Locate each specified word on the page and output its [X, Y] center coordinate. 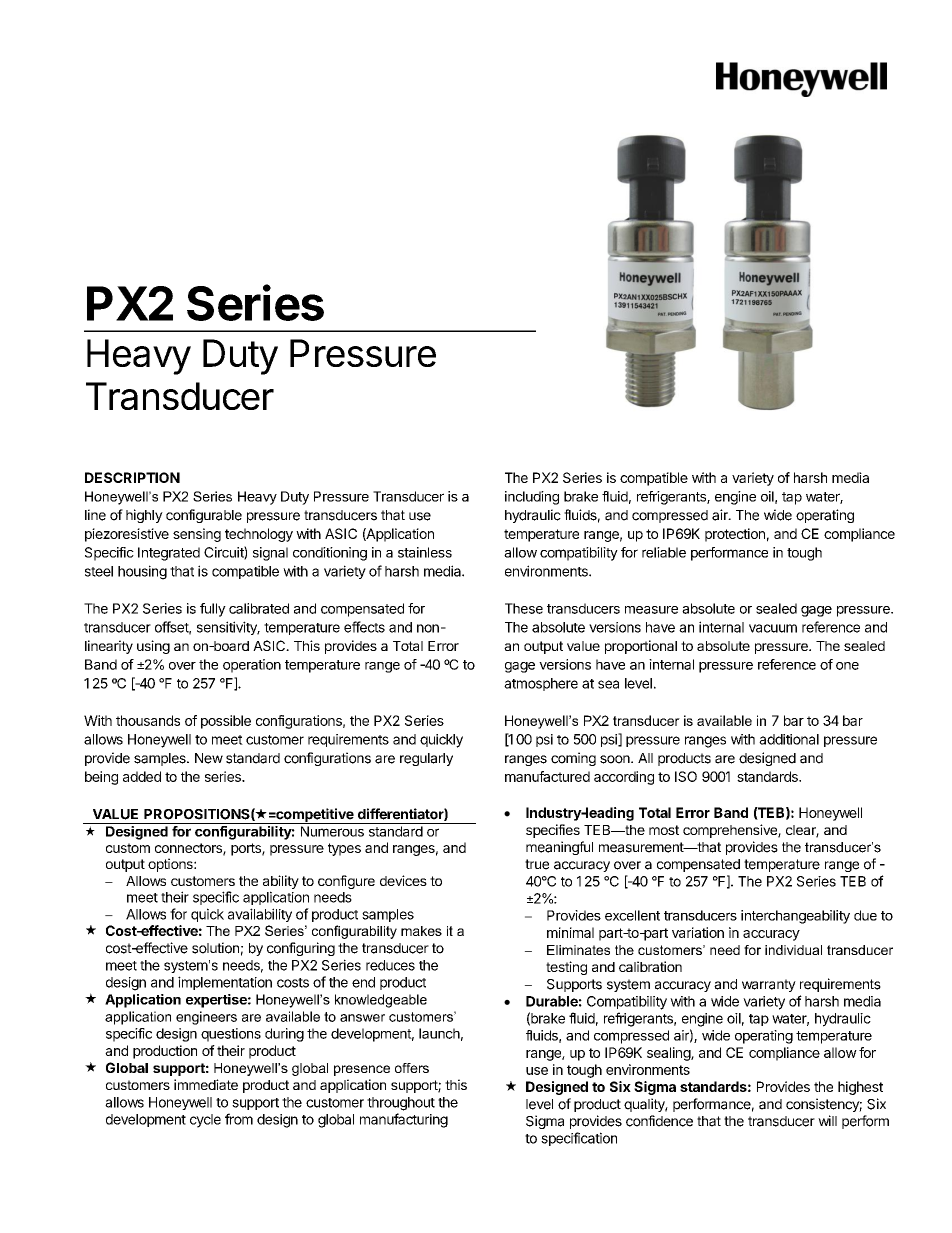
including [532, 498]
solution [215, 948]
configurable [204, 516]
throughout [401, 1104]
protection [735, 535]
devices [403, 880]
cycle [205, 1121]
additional [789, 739]
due [865, 915]
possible [226, 722]
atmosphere [541, 684]
